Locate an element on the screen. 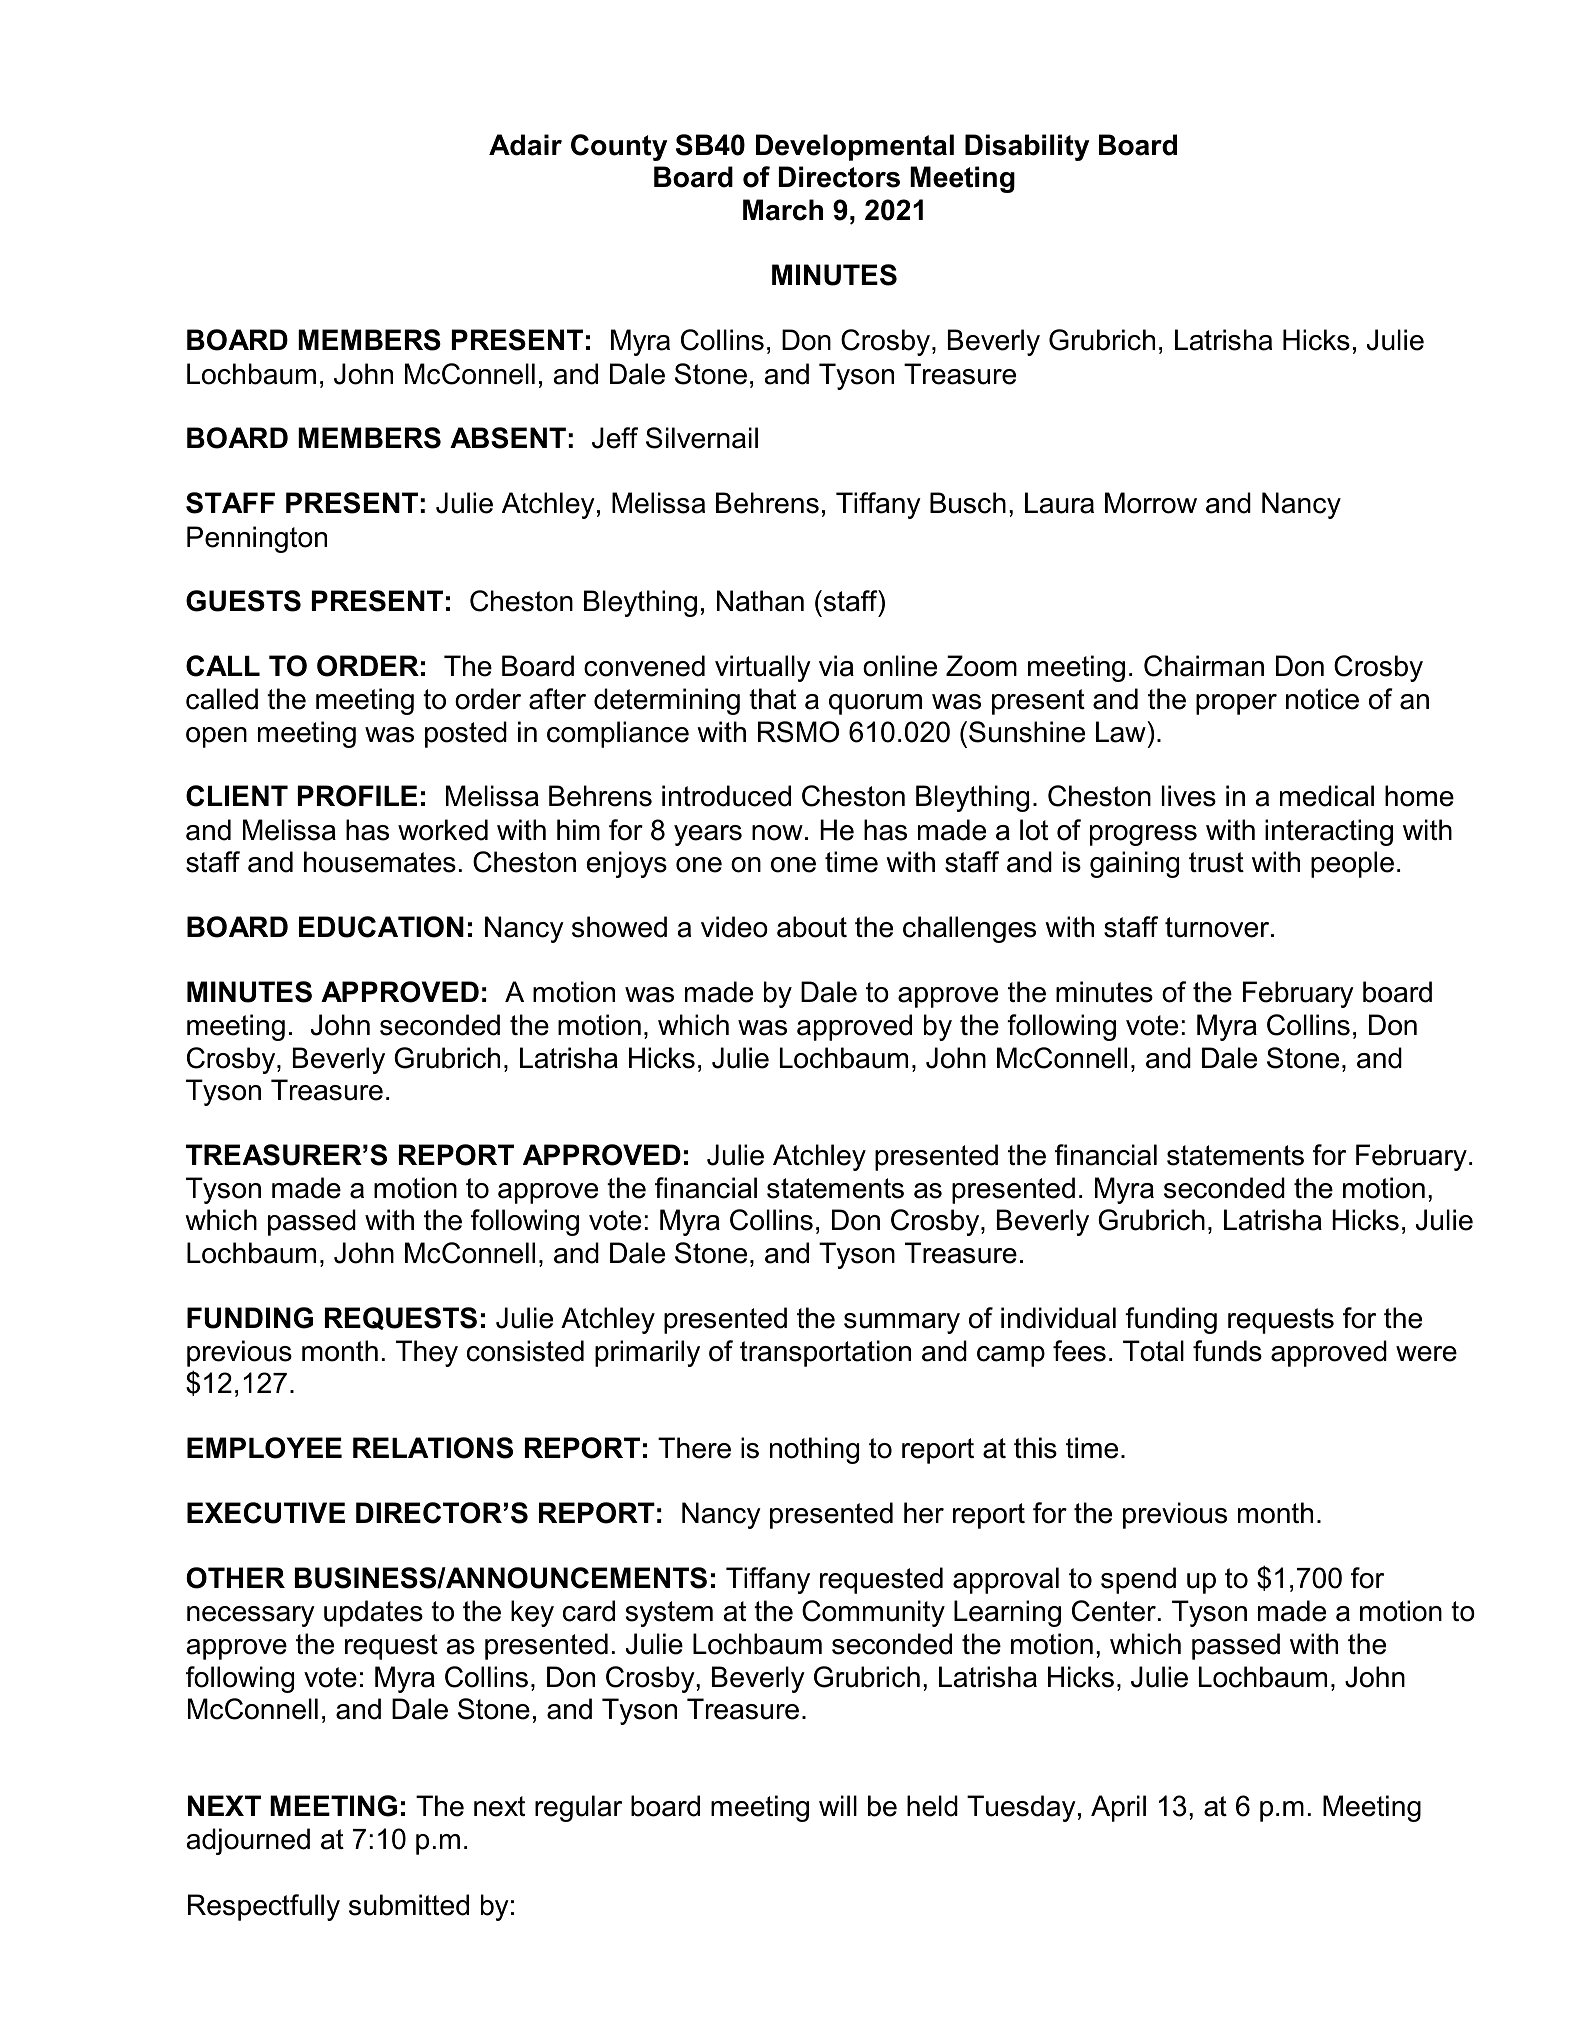  about is located at coordinates (812, 927).
